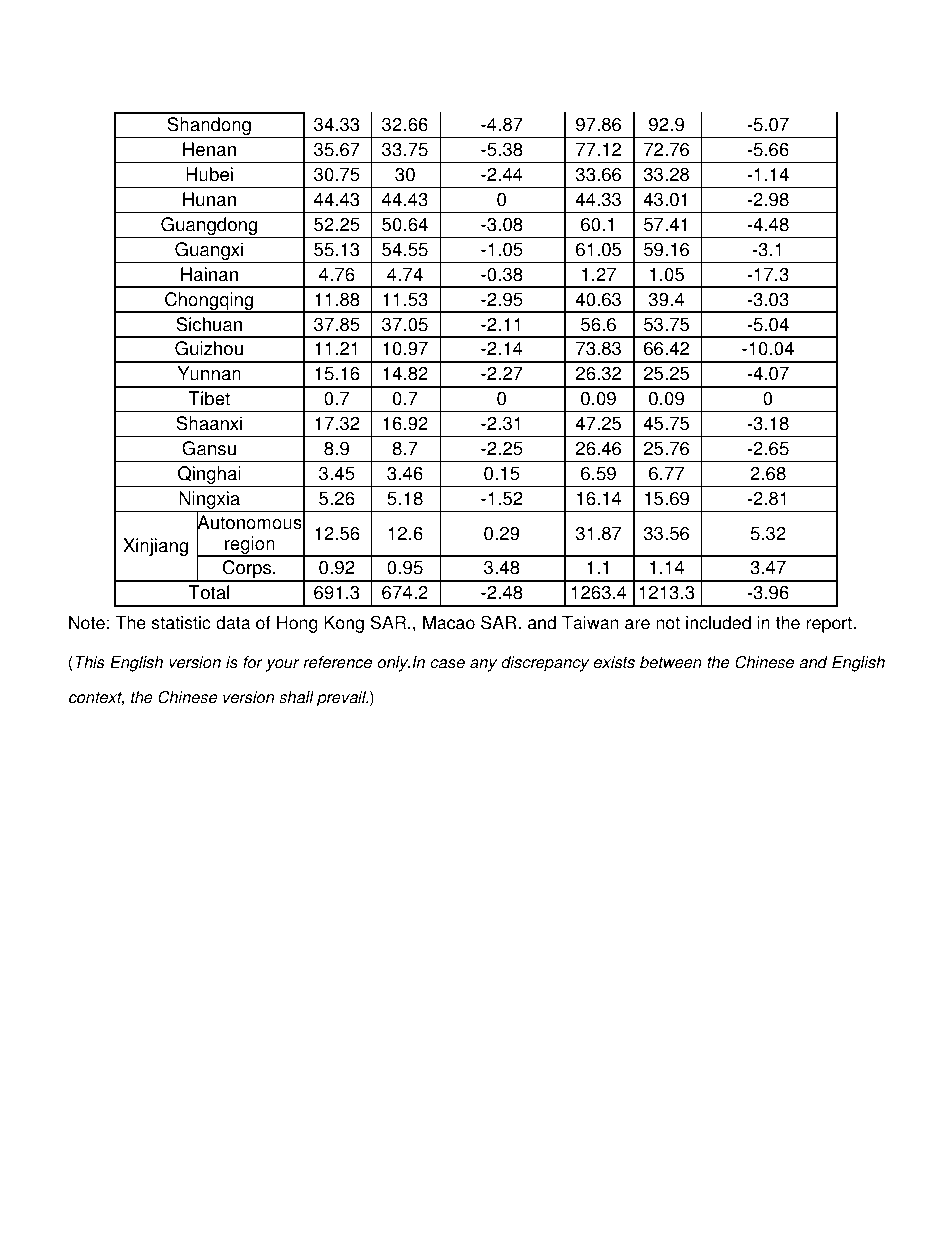  Describe the element at coordinates (96, 699) in the document. I see `context` at that location.
